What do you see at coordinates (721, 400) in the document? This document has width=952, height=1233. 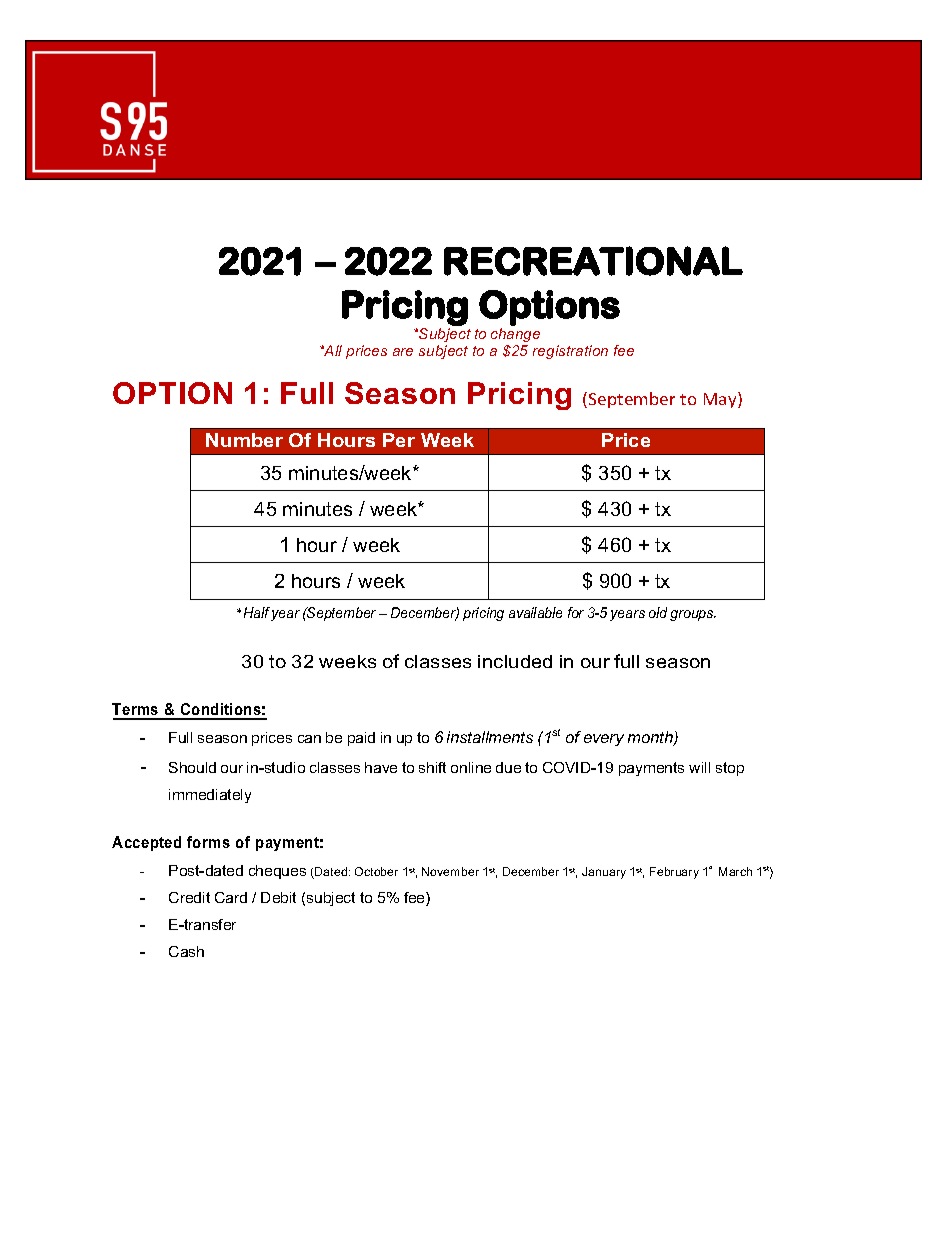 I see `May` at bounding box center [721, 400].
